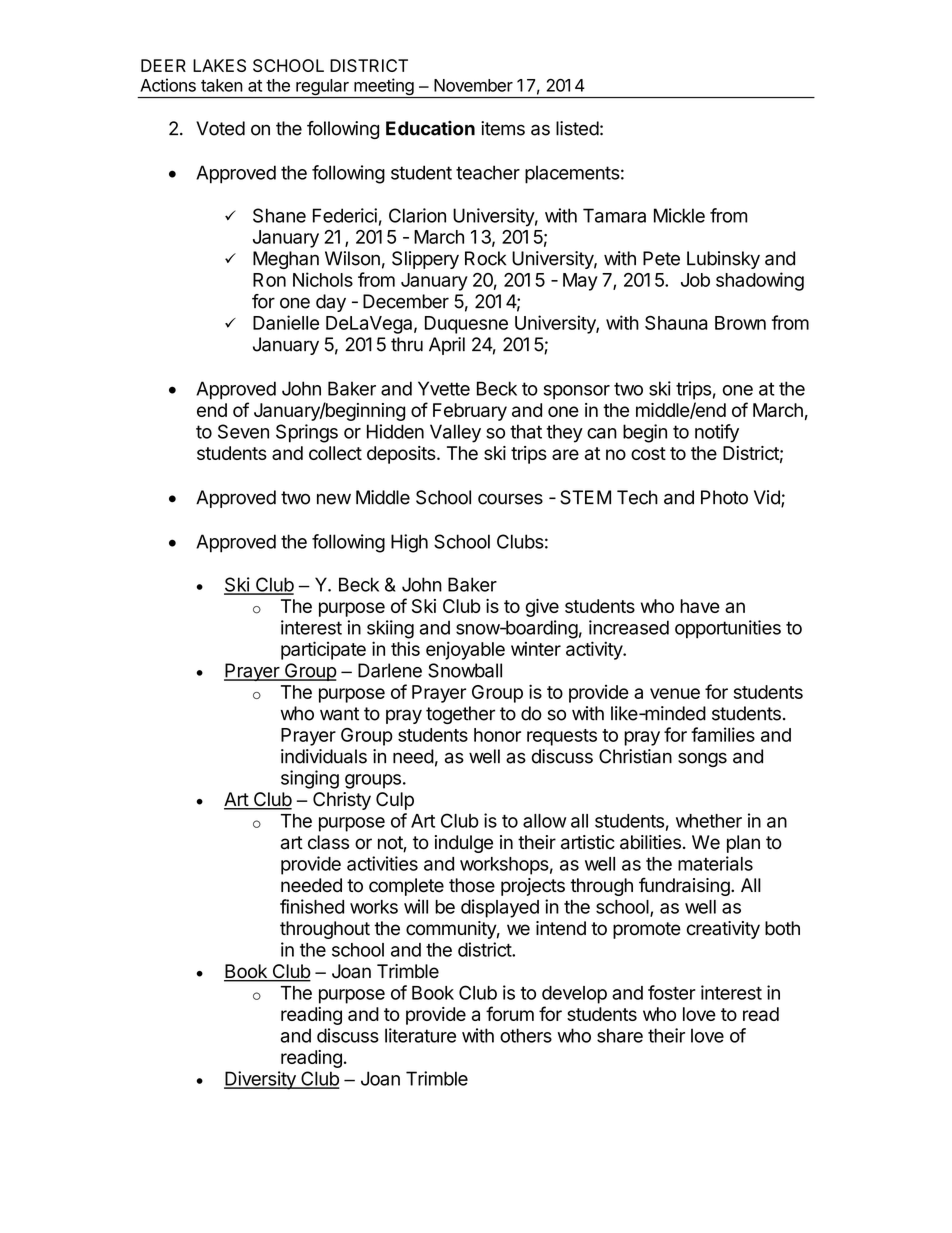  What do you see at coordinates (261, 1080) in the screenshot?
I see `Diversity` at bounding box center [261, 1080].
